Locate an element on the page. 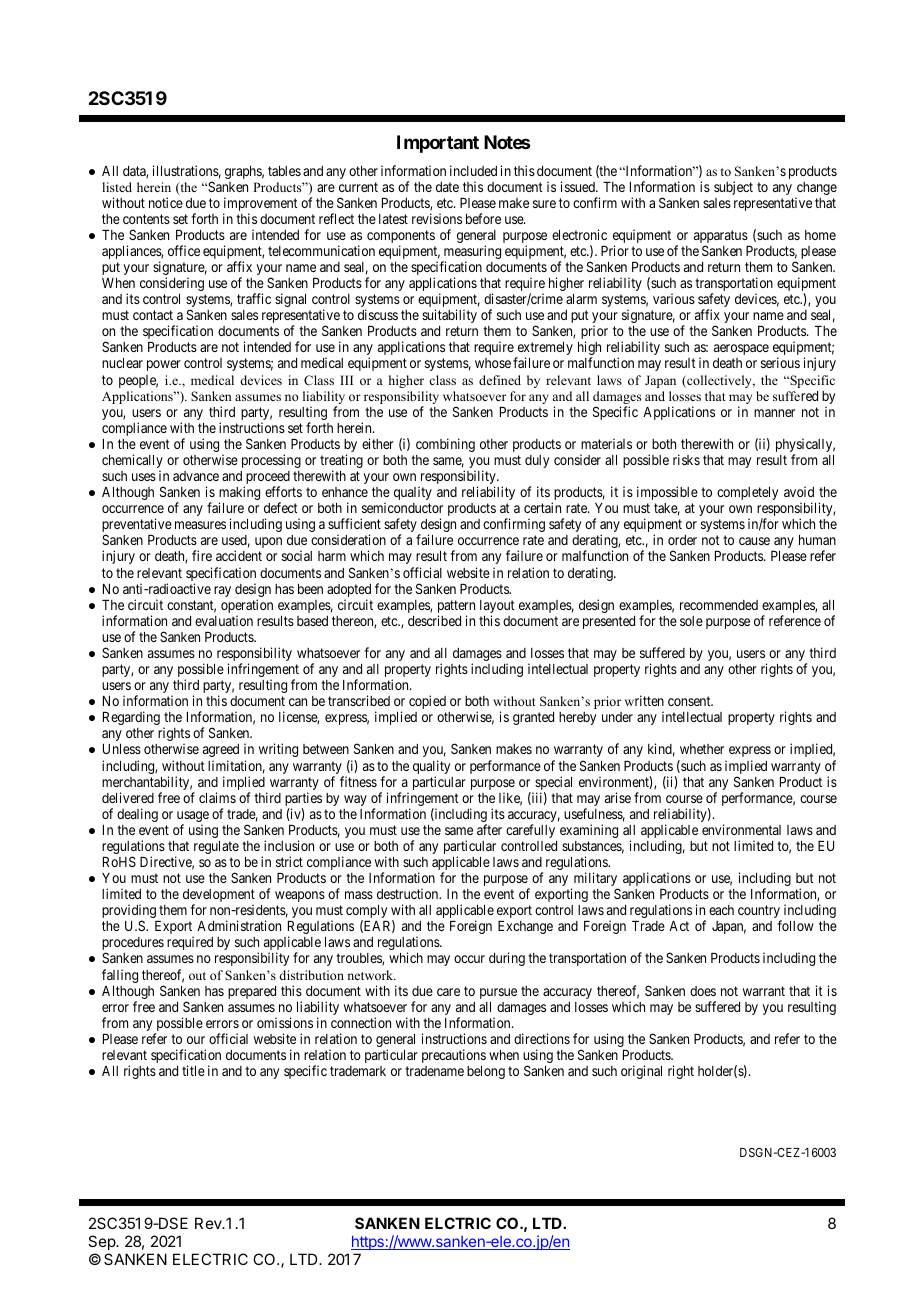  Regarding is located at coordinates (131, 718).
